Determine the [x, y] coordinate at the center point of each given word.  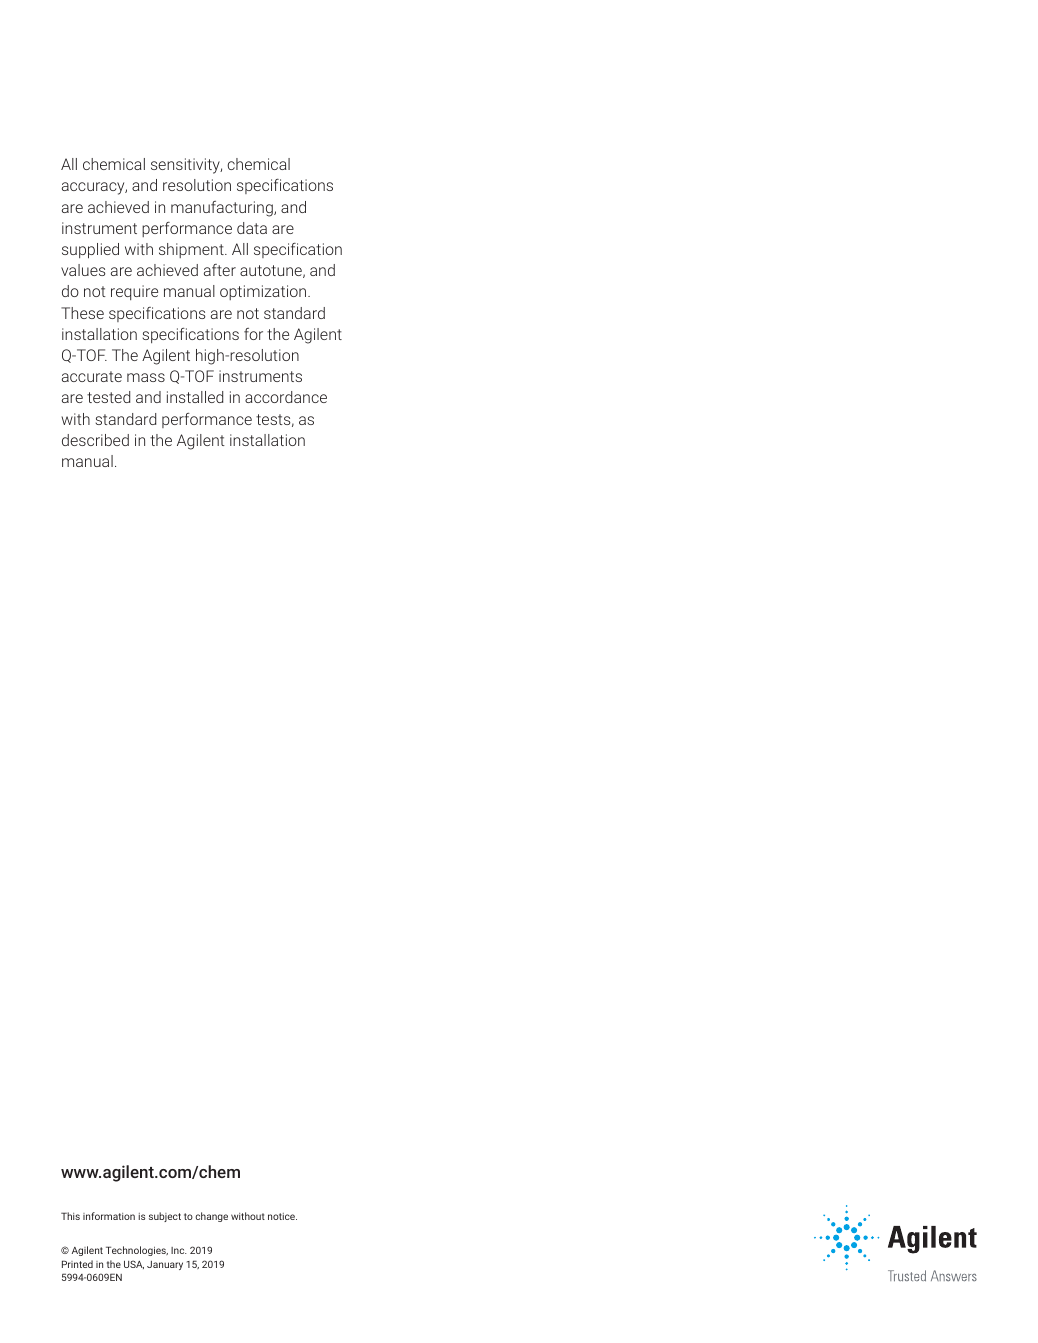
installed [195, 397]
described [95, 440]
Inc [179, 1250]
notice [282, 1216]
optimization [264, 292]
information [109, 1216]
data [252, 228]
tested [108, 397]
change [211, 1217]
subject [165, 1217]
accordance [286, 397]
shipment [192, 250]
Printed [77, 1264]
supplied [90, 251]
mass [146, 377]
